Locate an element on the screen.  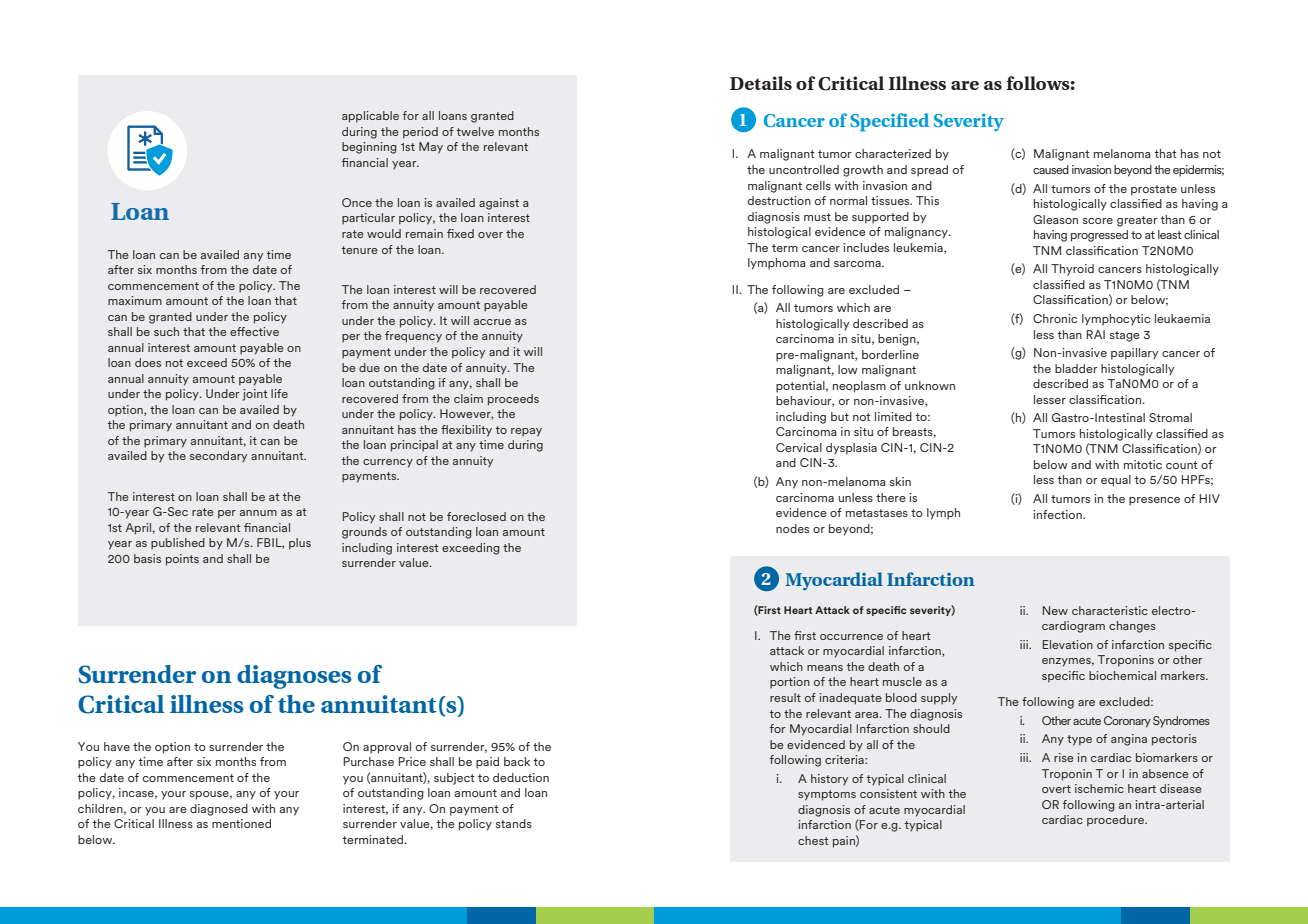
Cervical is located at coordinates (799, 447).
